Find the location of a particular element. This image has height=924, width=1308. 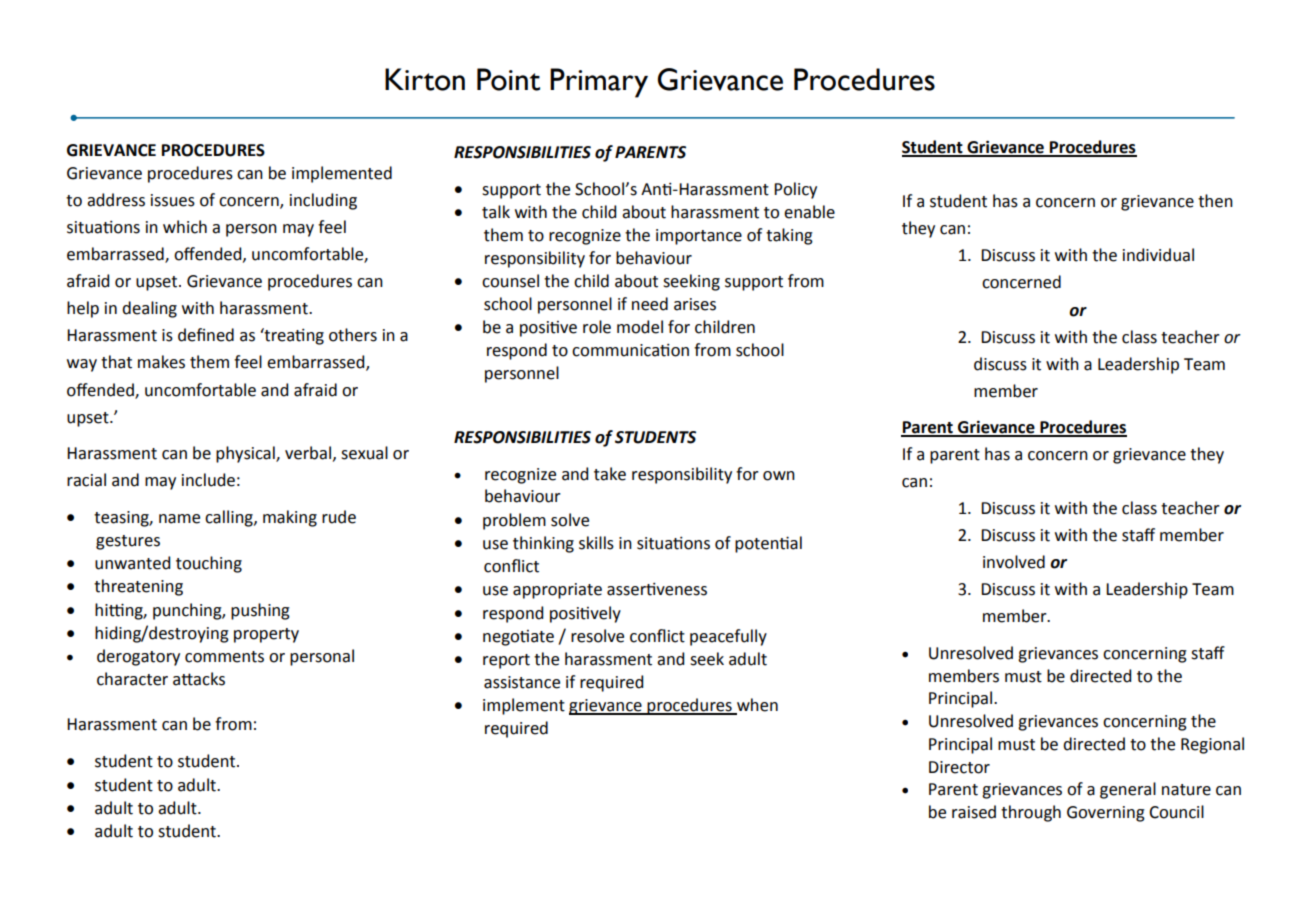

involved is located at coordinates (1014, 562).
